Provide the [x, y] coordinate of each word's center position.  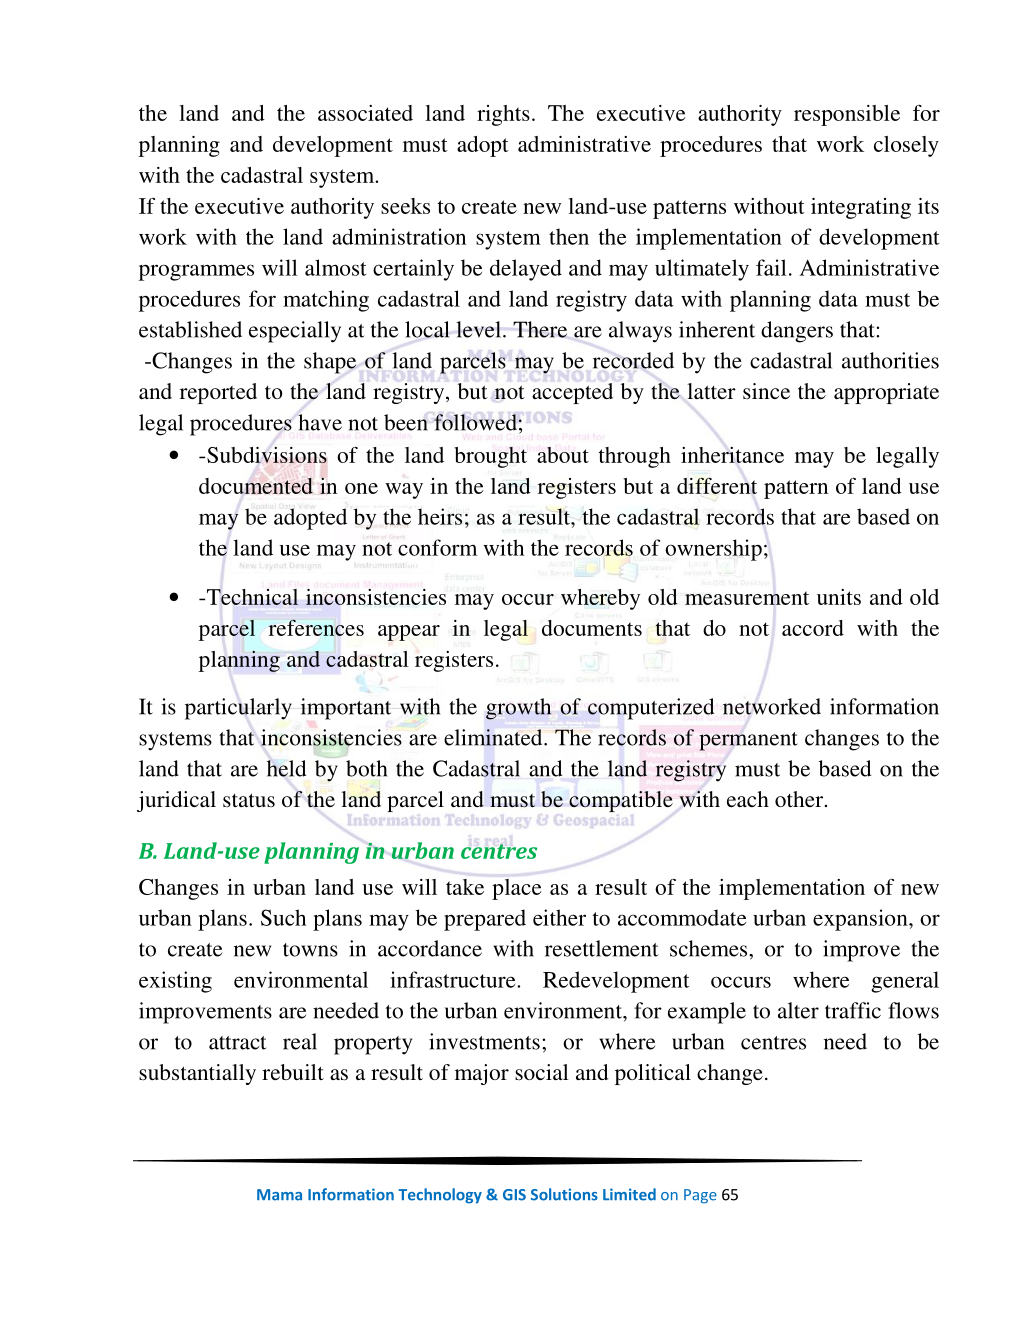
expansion [861, 920]
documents [592, 628]
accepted [572, 393]
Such [283, 917]
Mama [279, 1195]
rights [503, 115]
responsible [847, 115]
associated [365, 113]
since [766, 391]
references [316, 627]
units [839, 597]
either [559, 917]
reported [218, 393]
